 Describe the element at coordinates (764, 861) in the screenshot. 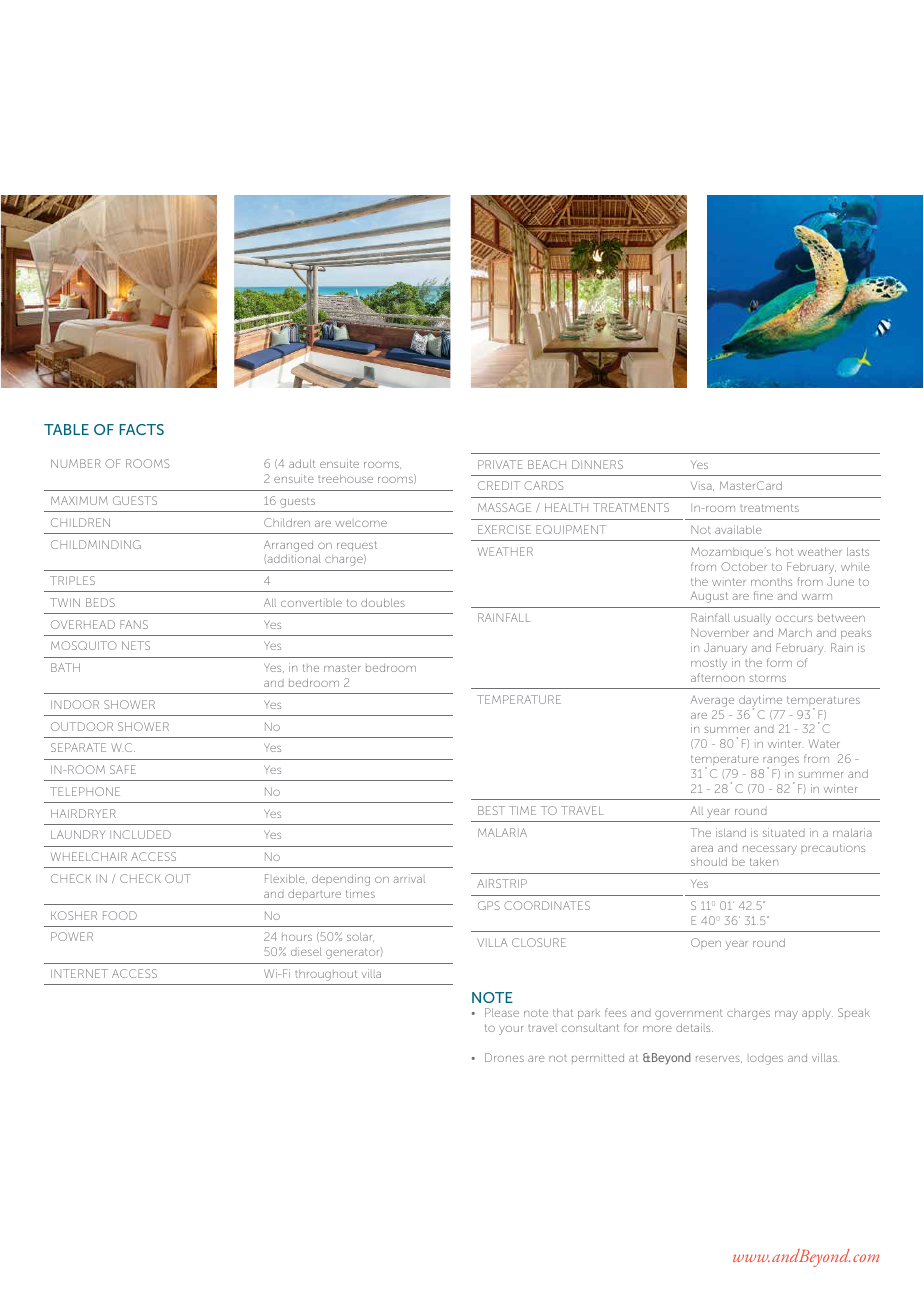

I see `taken` at that location.
